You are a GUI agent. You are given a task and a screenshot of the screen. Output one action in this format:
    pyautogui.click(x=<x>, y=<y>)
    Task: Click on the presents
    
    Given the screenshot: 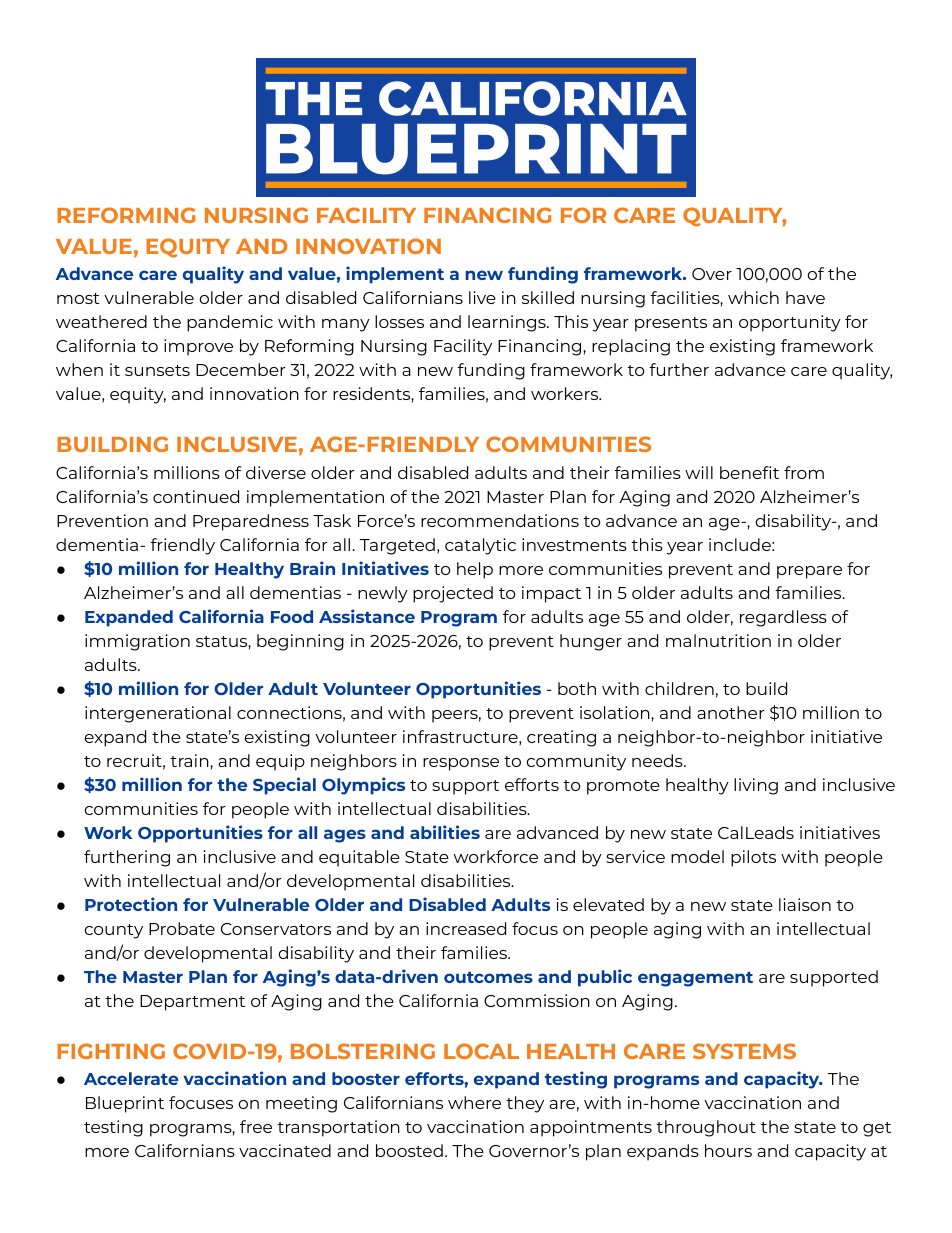 What is the action you would take?
    pyautogui.click(x=671, y=324)
